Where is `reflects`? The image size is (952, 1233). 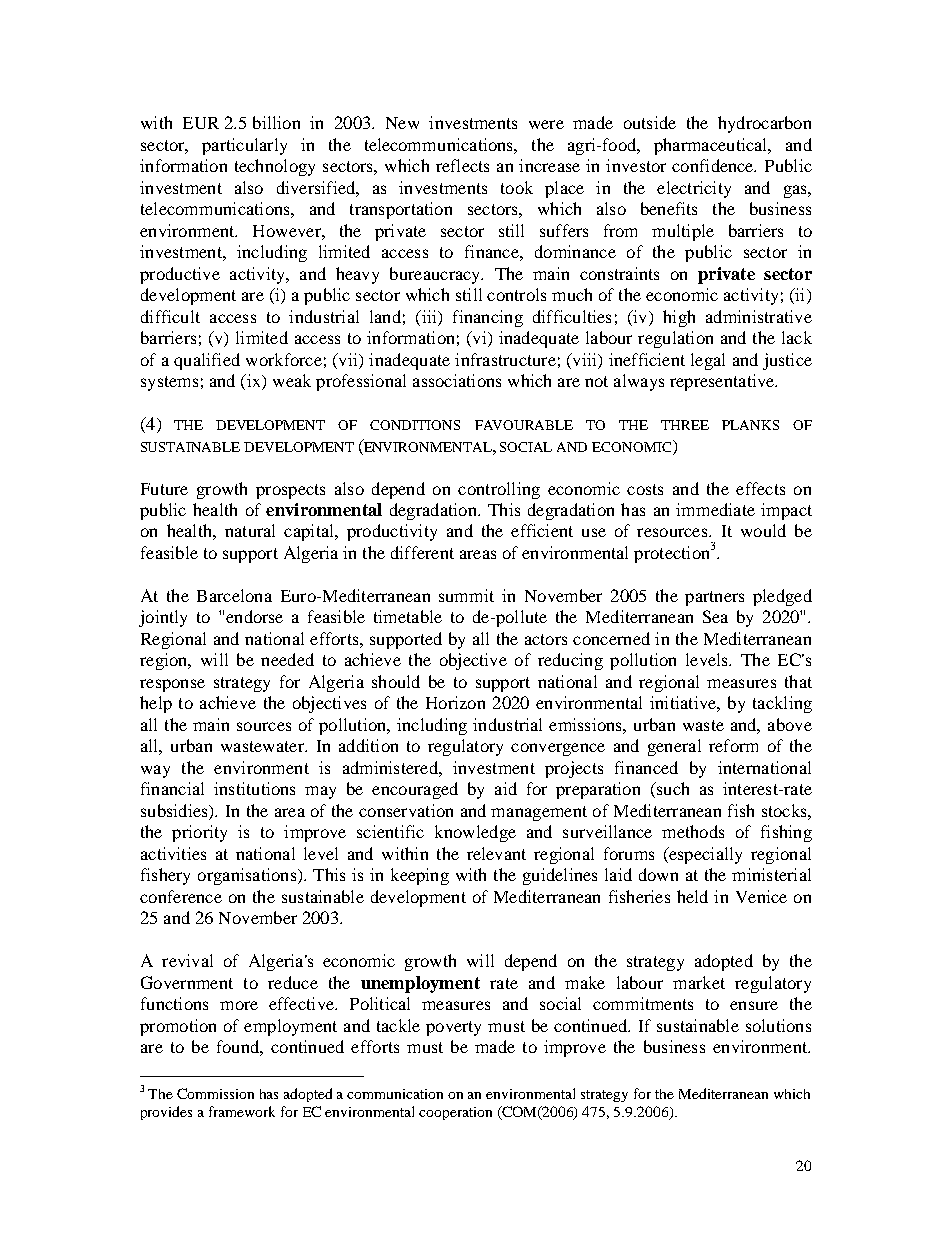 reflects is located at coordinates (462, 165).
